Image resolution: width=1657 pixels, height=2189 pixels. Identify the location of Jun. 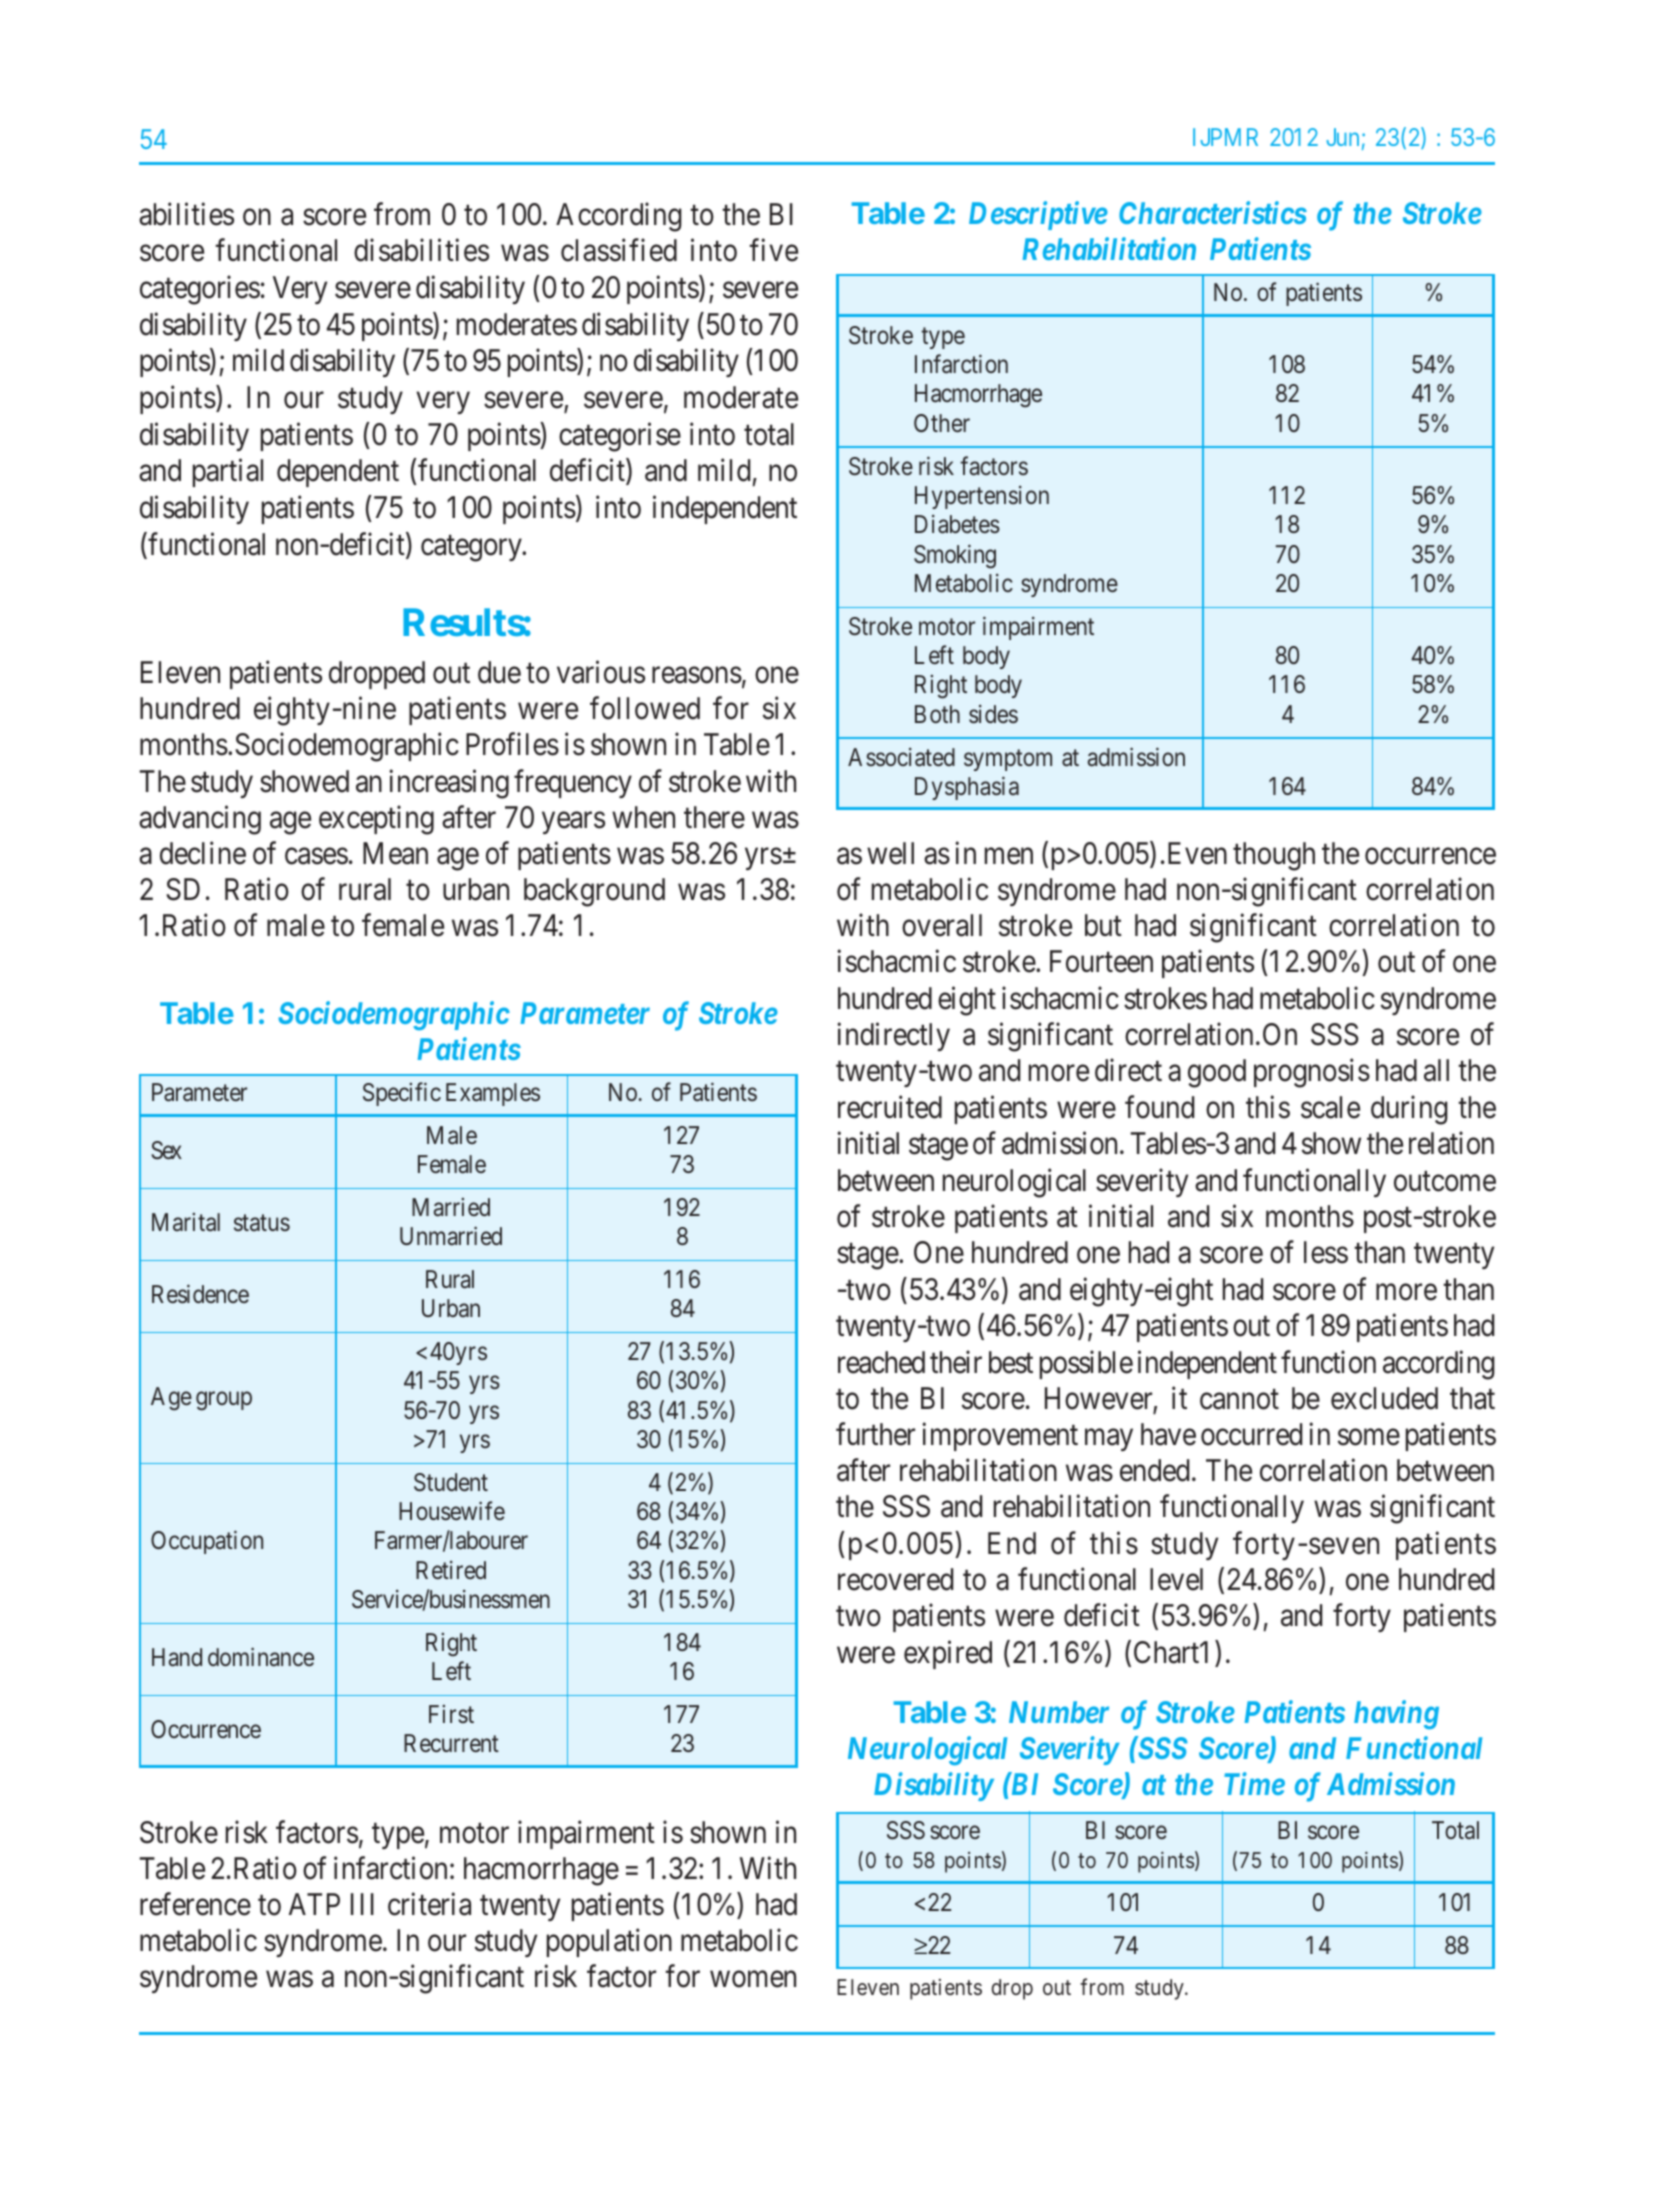
(1342, 137).
